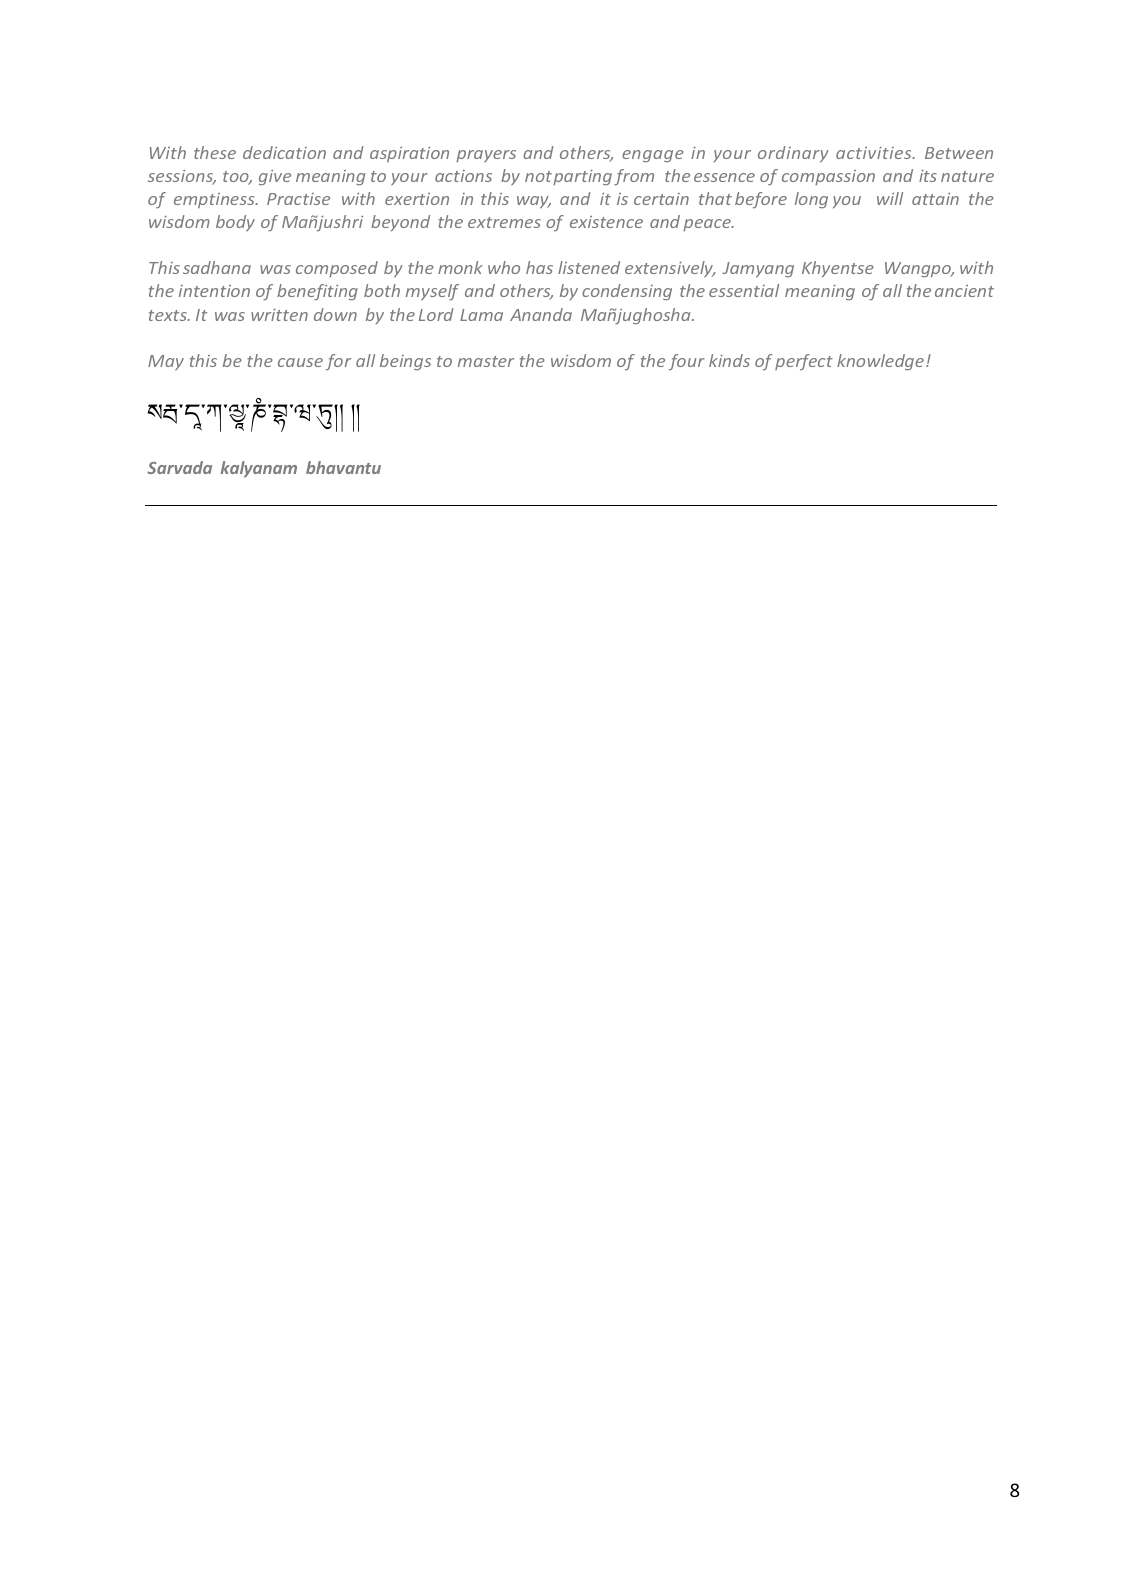 This document has height=1595, width=1127. Describe the element at coordinates (300, 362) in the document. I see `cause` at that location.
